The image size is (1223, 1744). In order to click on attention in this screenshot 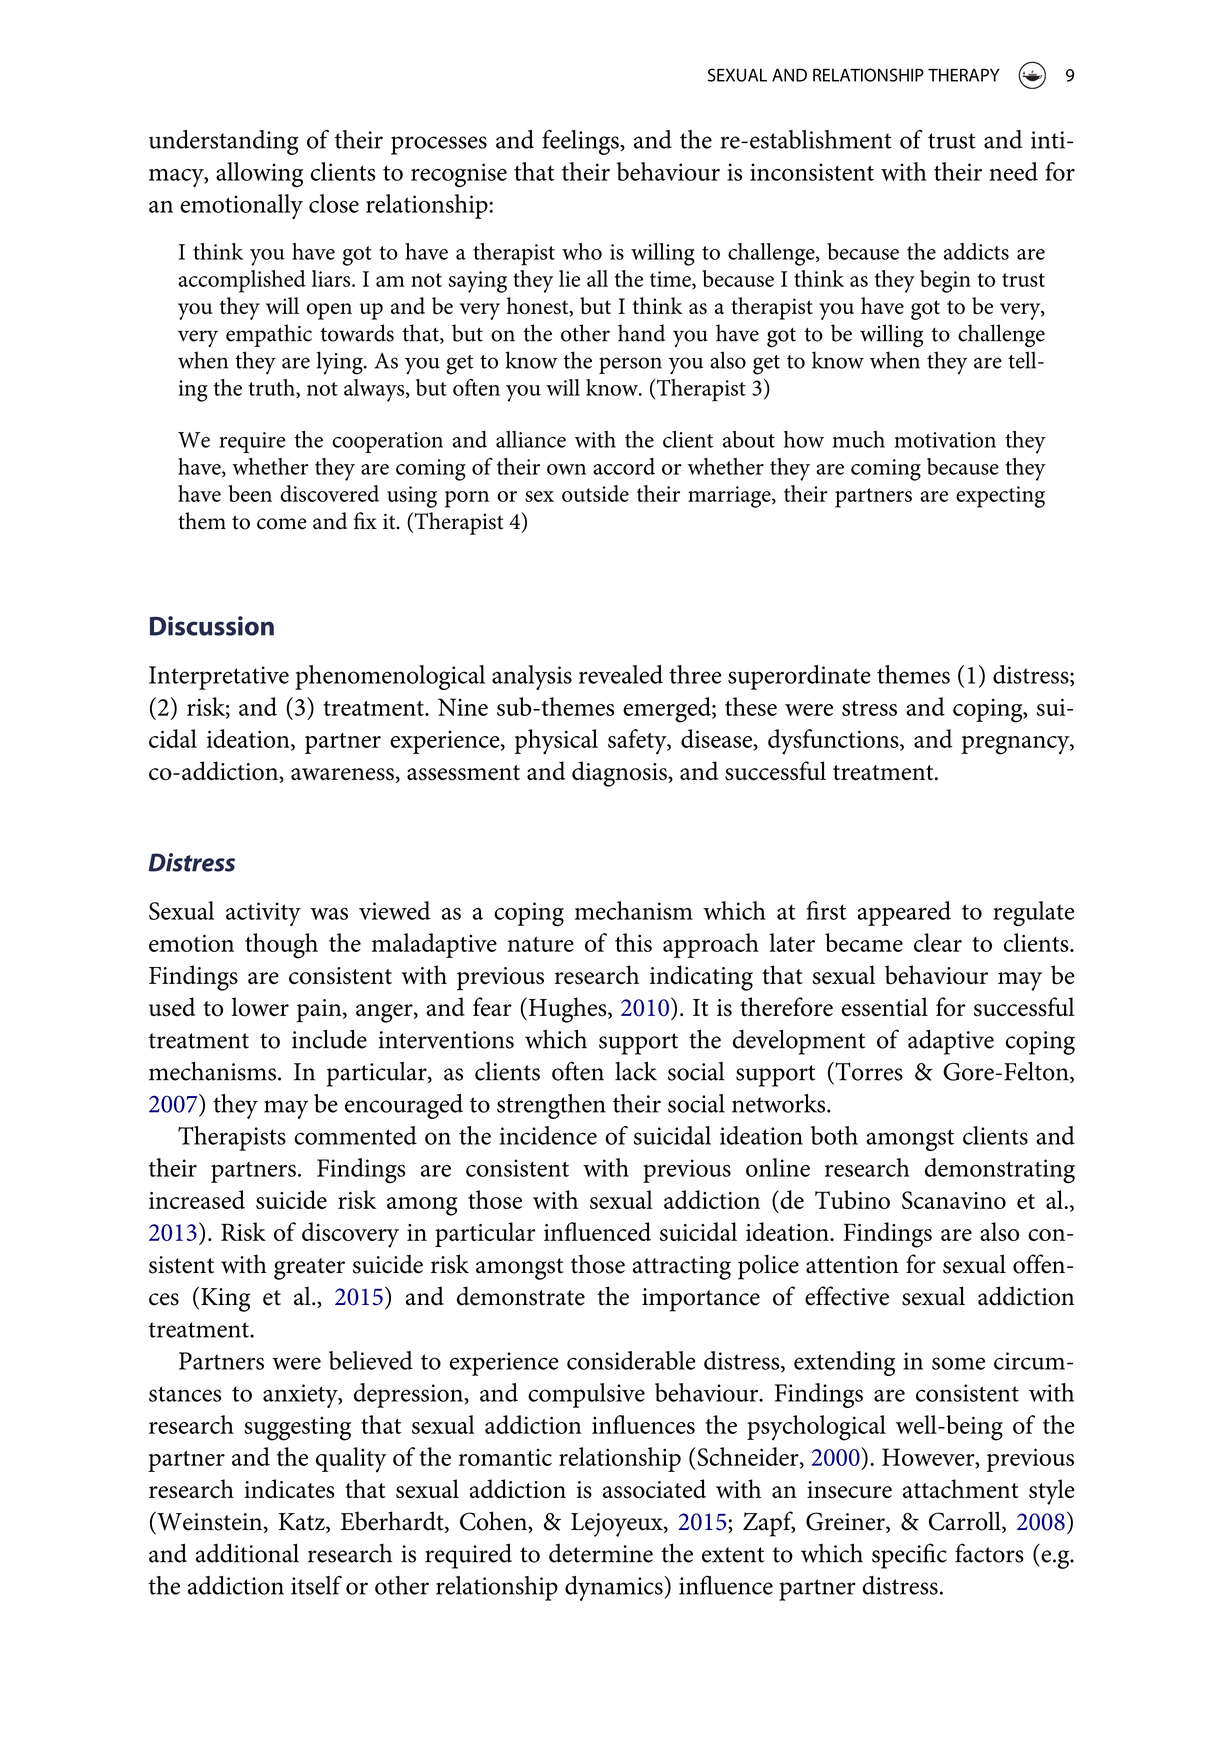, I will do `click(852, 1265)`.
